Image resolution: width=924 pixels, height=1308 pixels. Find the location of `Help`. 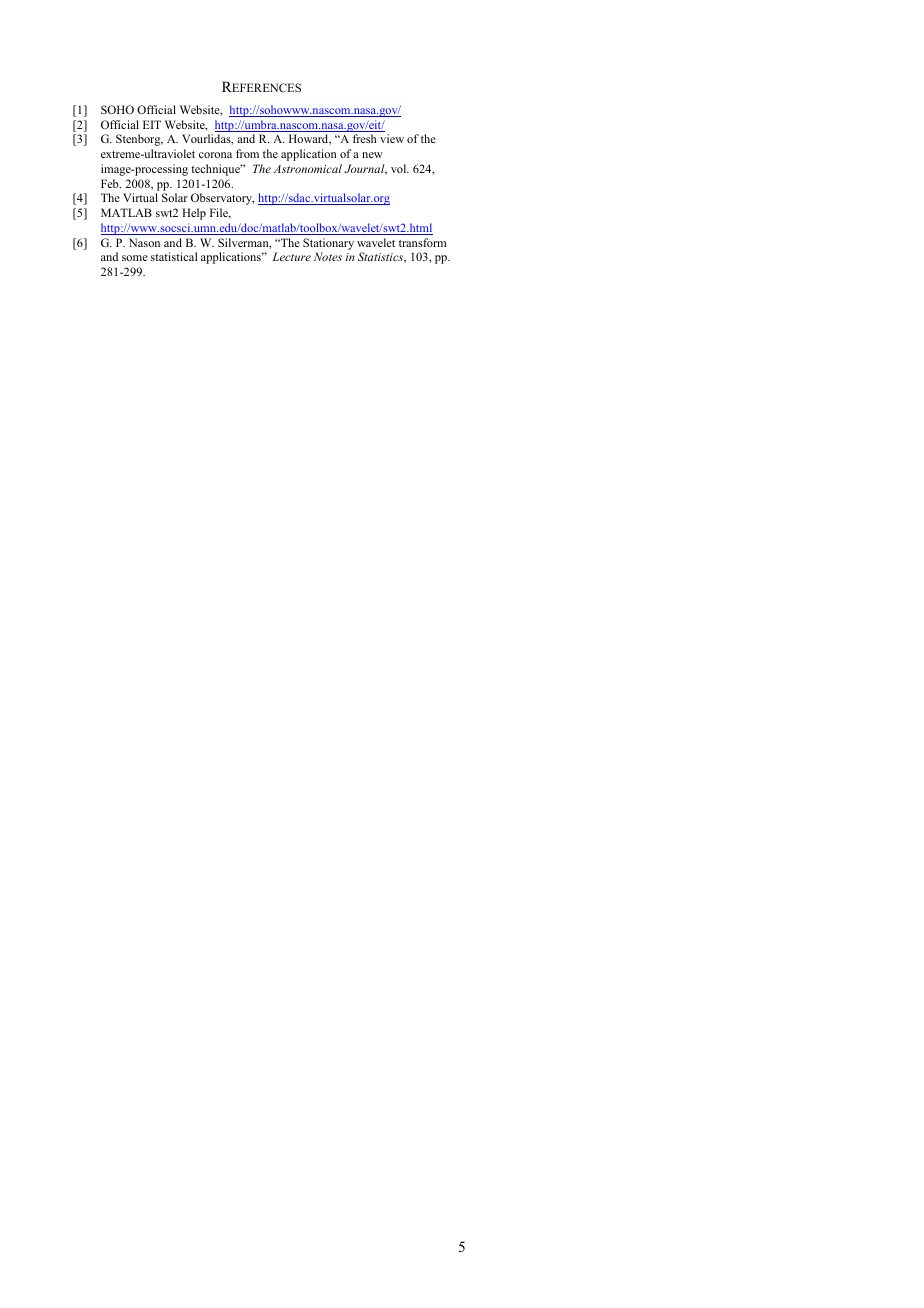

Help is located at coordinates (194, 214).
